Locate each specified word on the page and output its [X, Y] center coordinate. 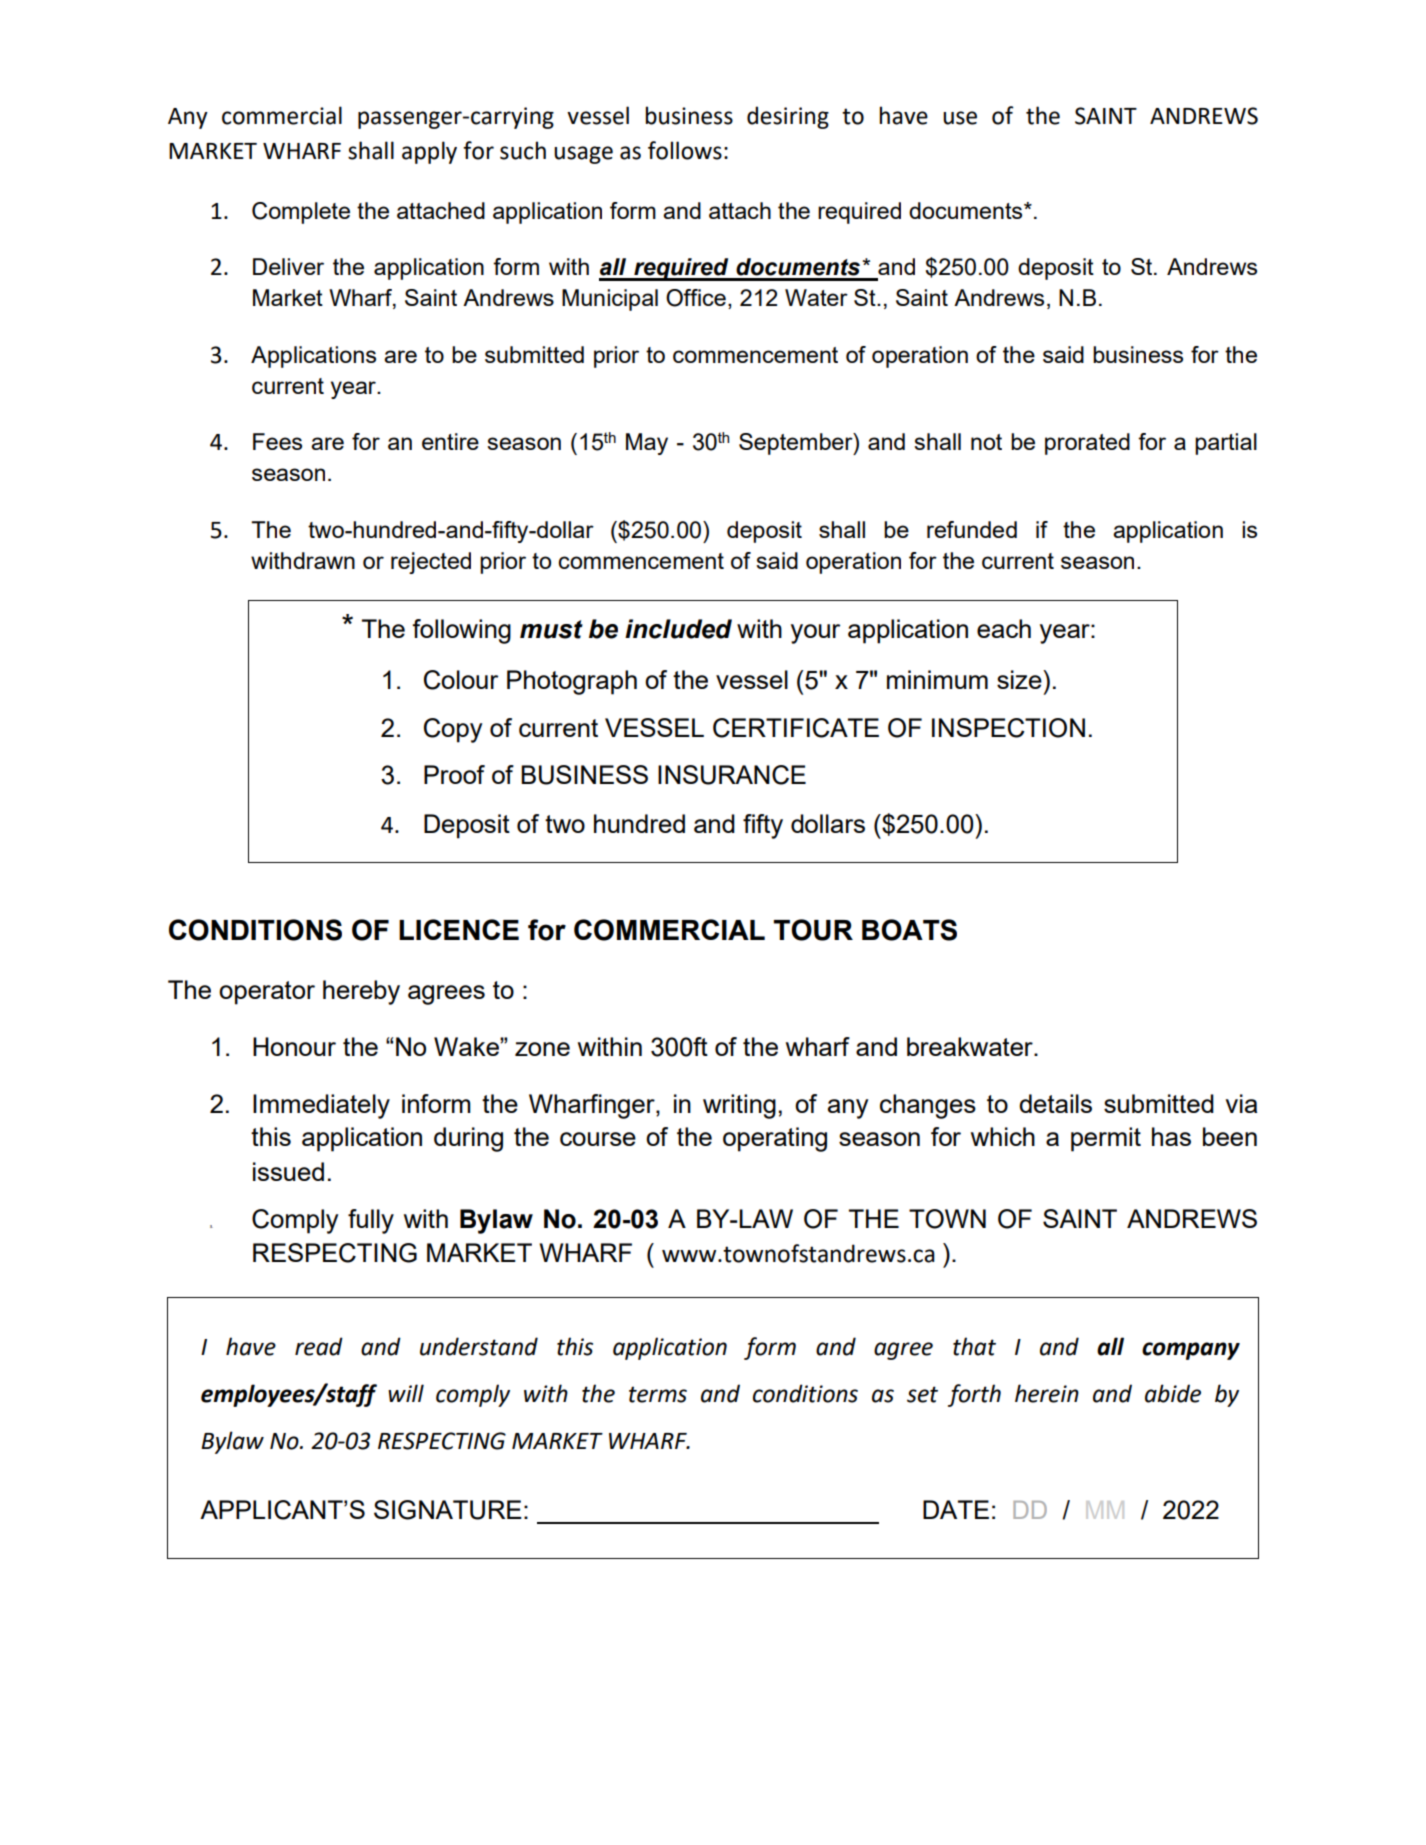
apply [429, 152]
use [960, 118]
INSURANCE [732, 775]
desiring [788, 117]
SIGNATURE [448, 1510]
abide [1173, 1393]
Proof [454, 774]
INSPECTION [1008, 728]
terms [658, 1394]
